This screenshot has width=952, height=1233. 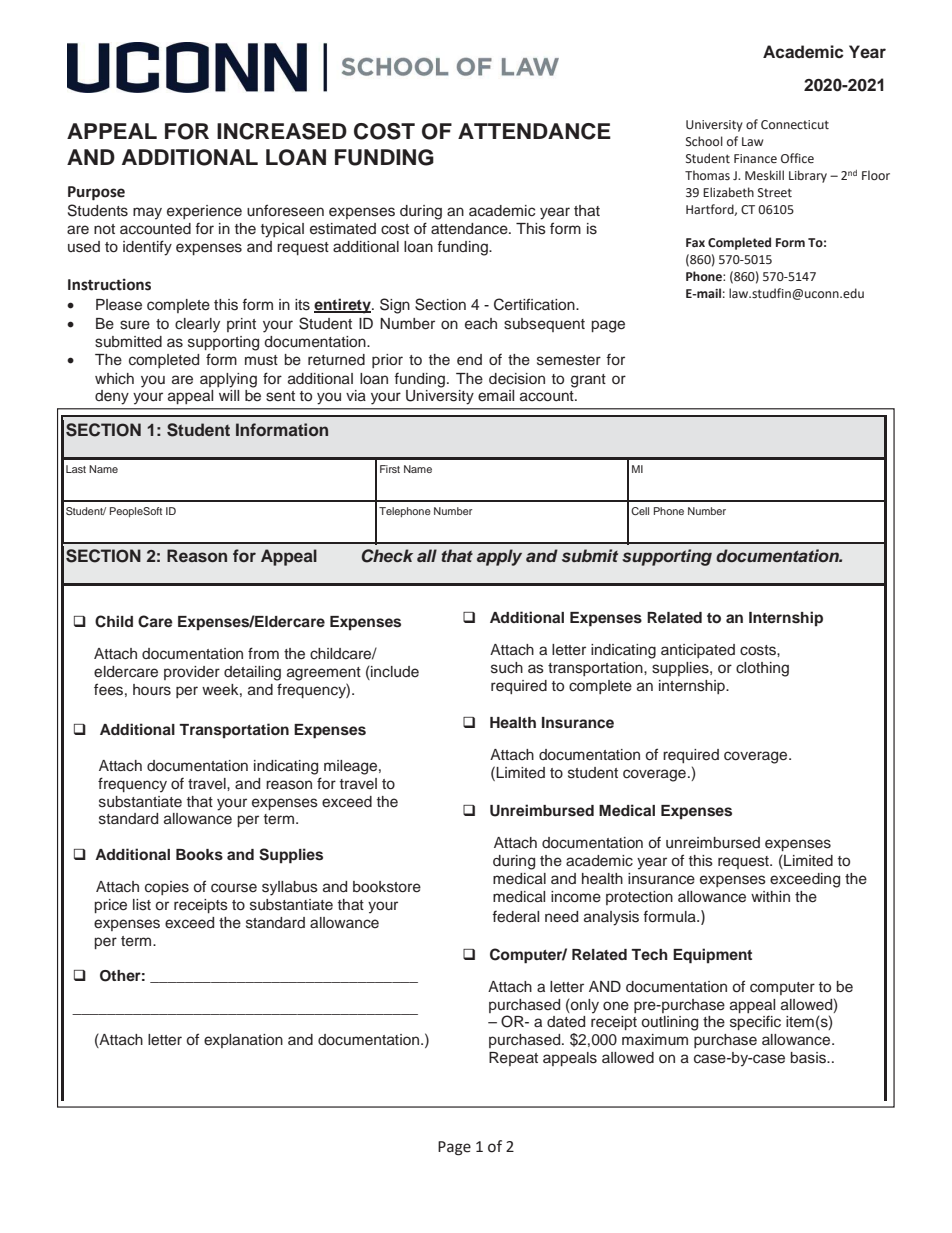 I want to click on First, so click(x=390, y=469).
